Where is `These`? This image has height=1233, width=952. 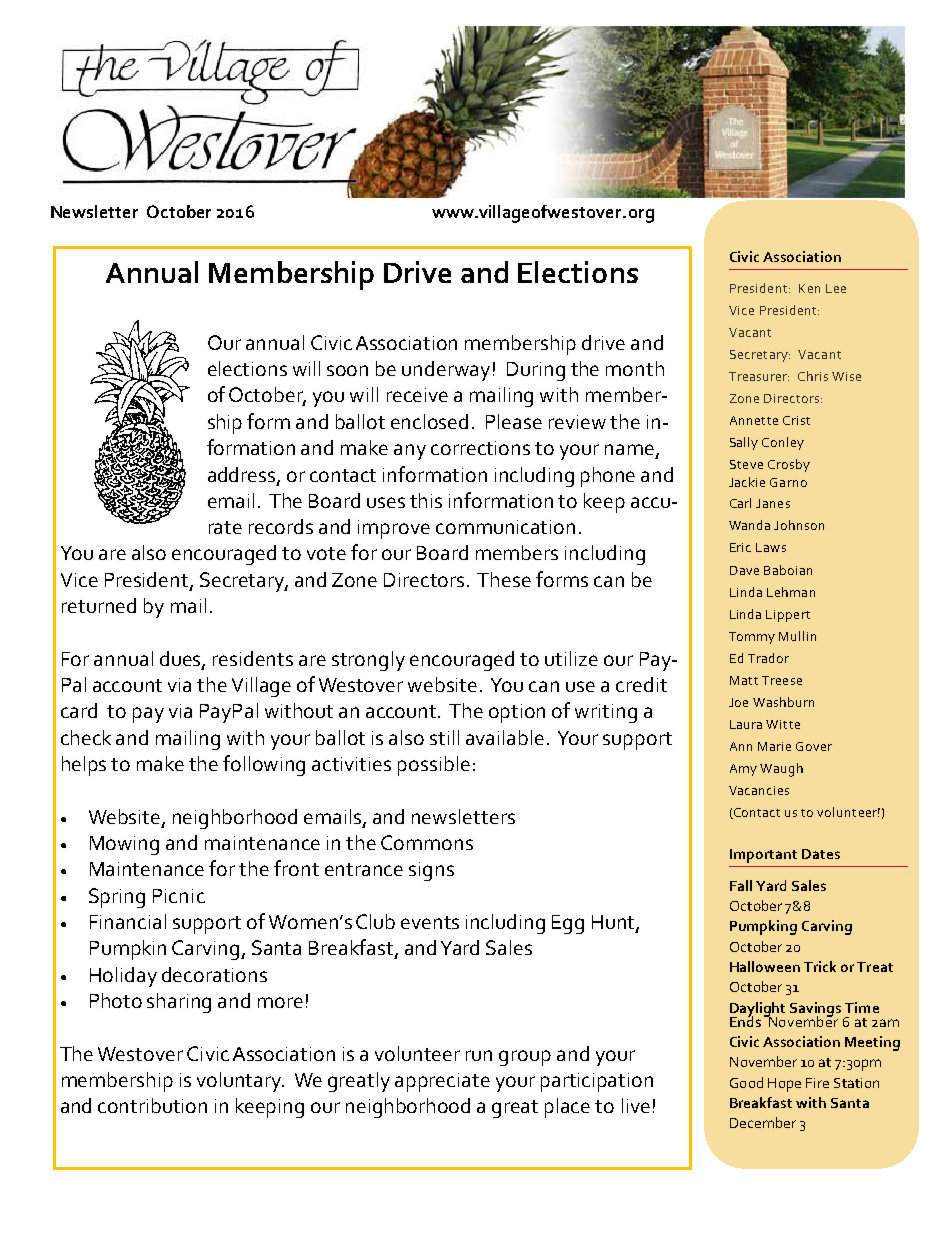 These is located at coordinates (504, 579).
